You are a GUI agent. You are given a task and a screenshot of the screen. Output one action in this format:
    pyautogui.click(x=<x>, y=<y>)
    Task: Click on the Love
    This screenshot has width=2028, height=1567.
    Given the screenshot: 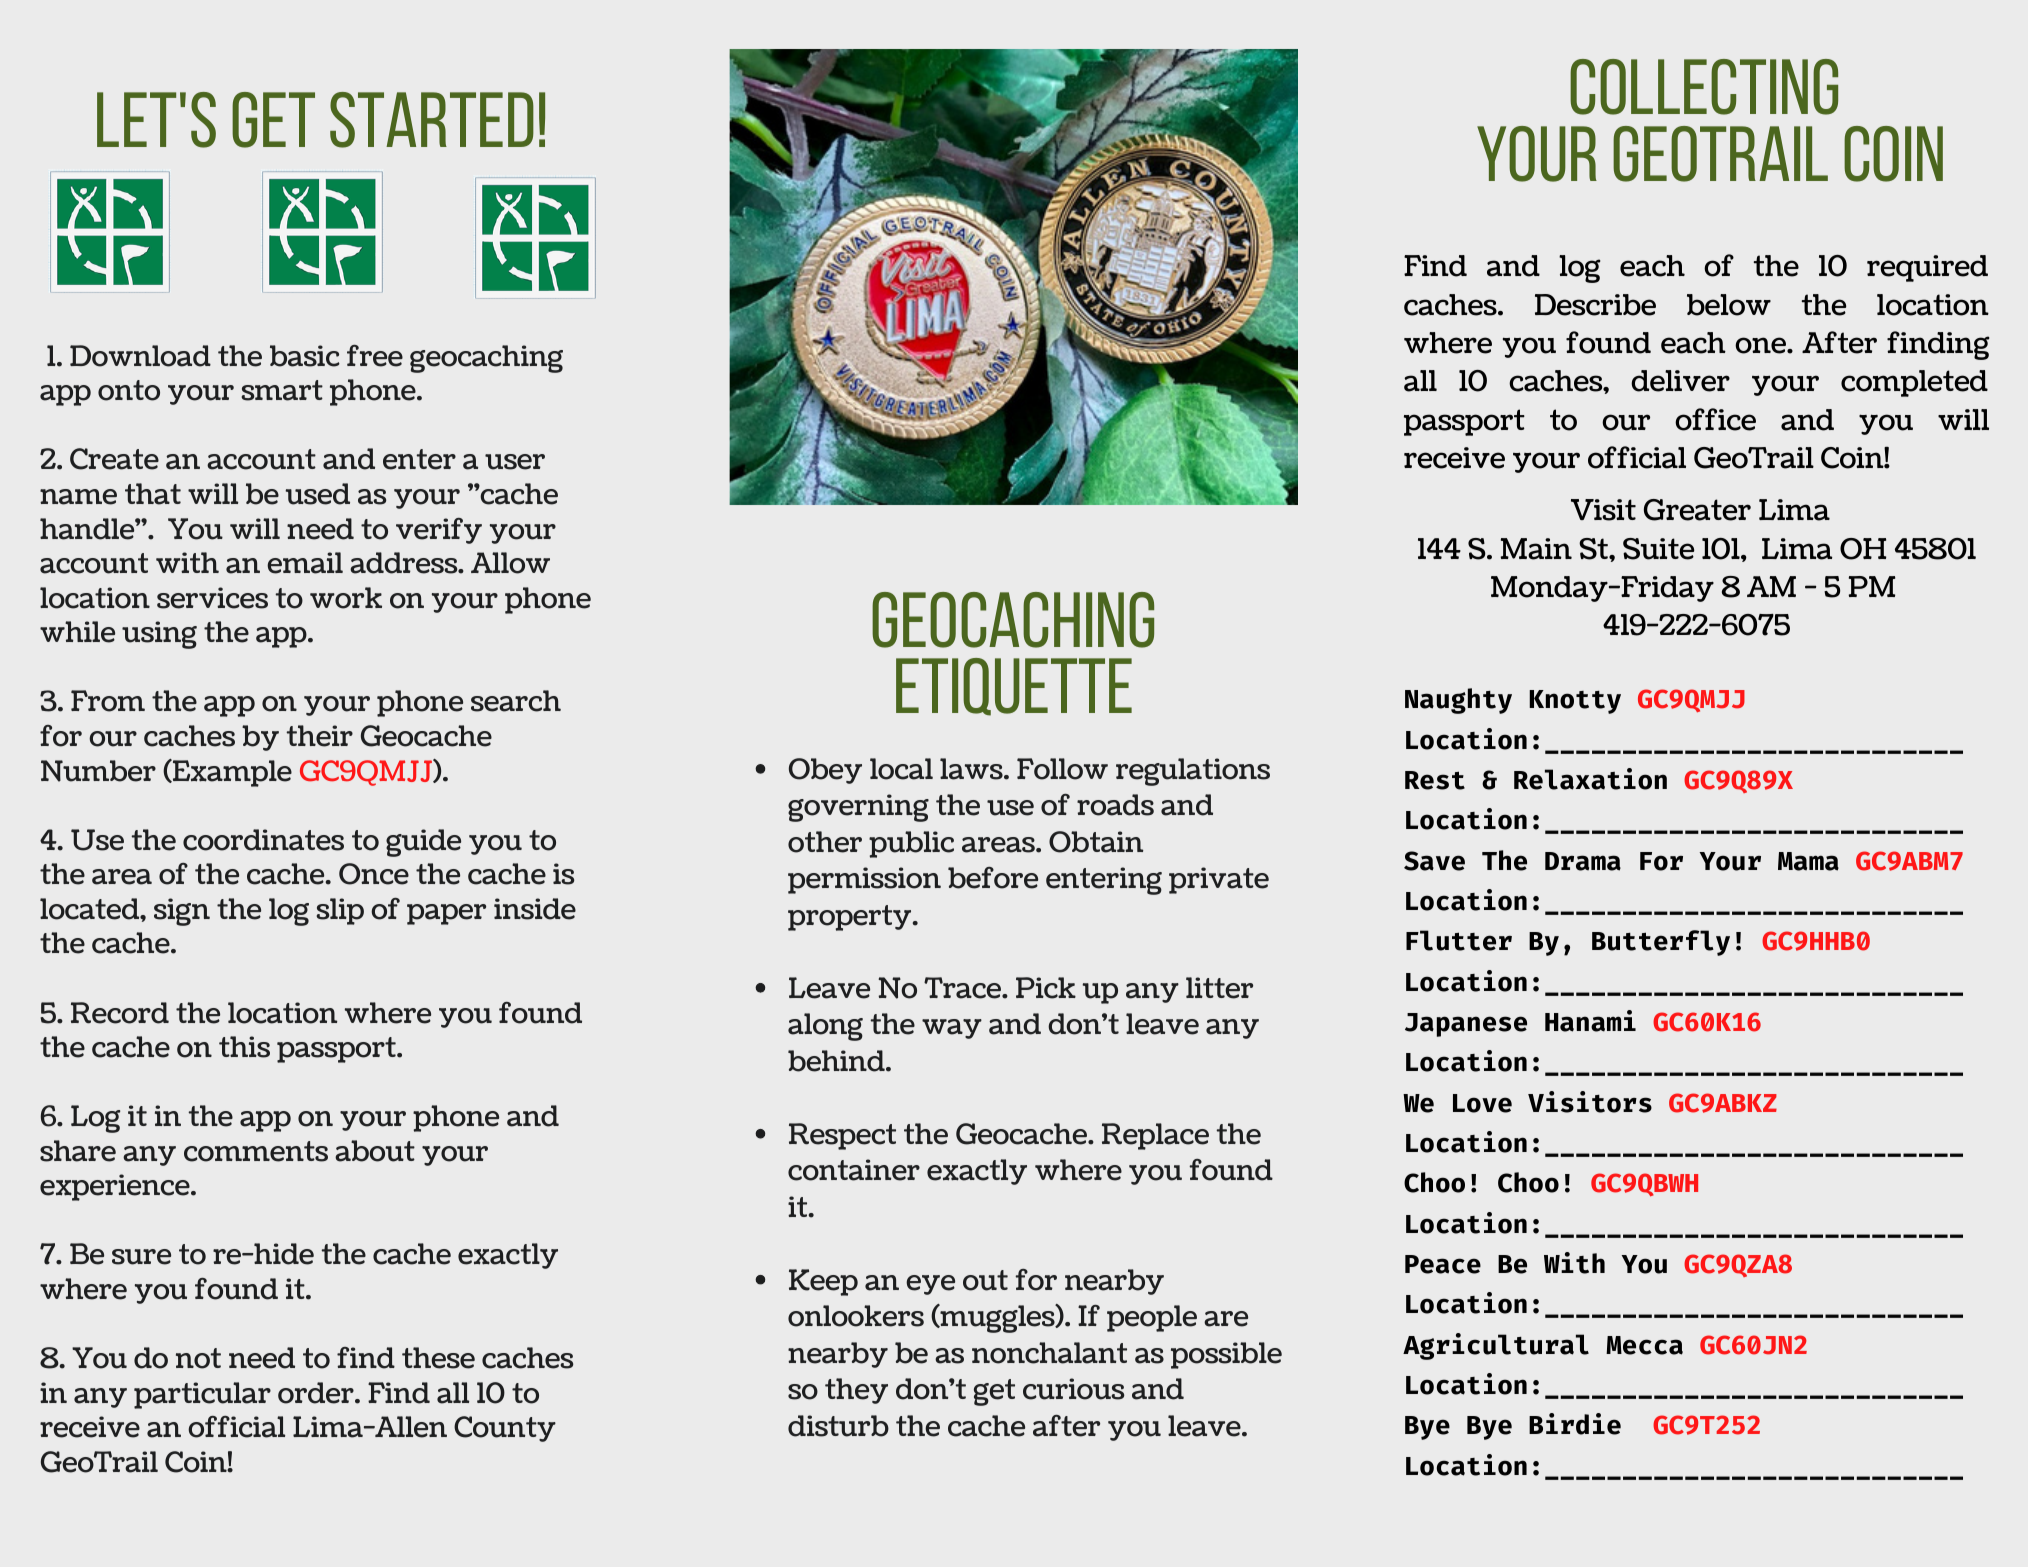 What is the action you would take?
    pyautogui.click(x=1482, y=1103)
